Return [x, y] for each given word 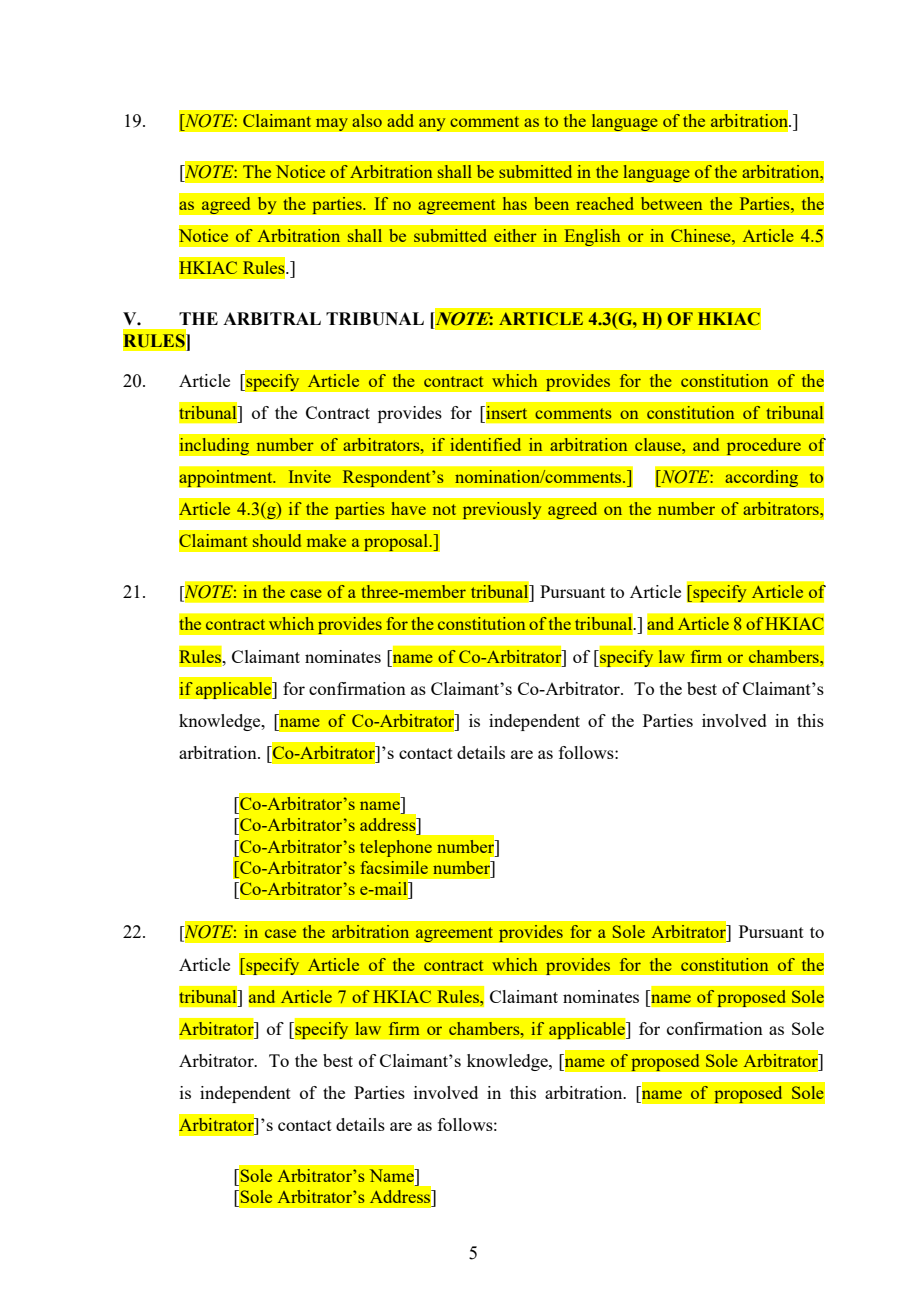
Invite [309, 476]
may [331, 124]
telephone [396, 848]
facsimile [394, 867]
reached [604, 203]
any [432, 124]
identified [485, 444]
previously [502, 510]
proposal [397, 542]
